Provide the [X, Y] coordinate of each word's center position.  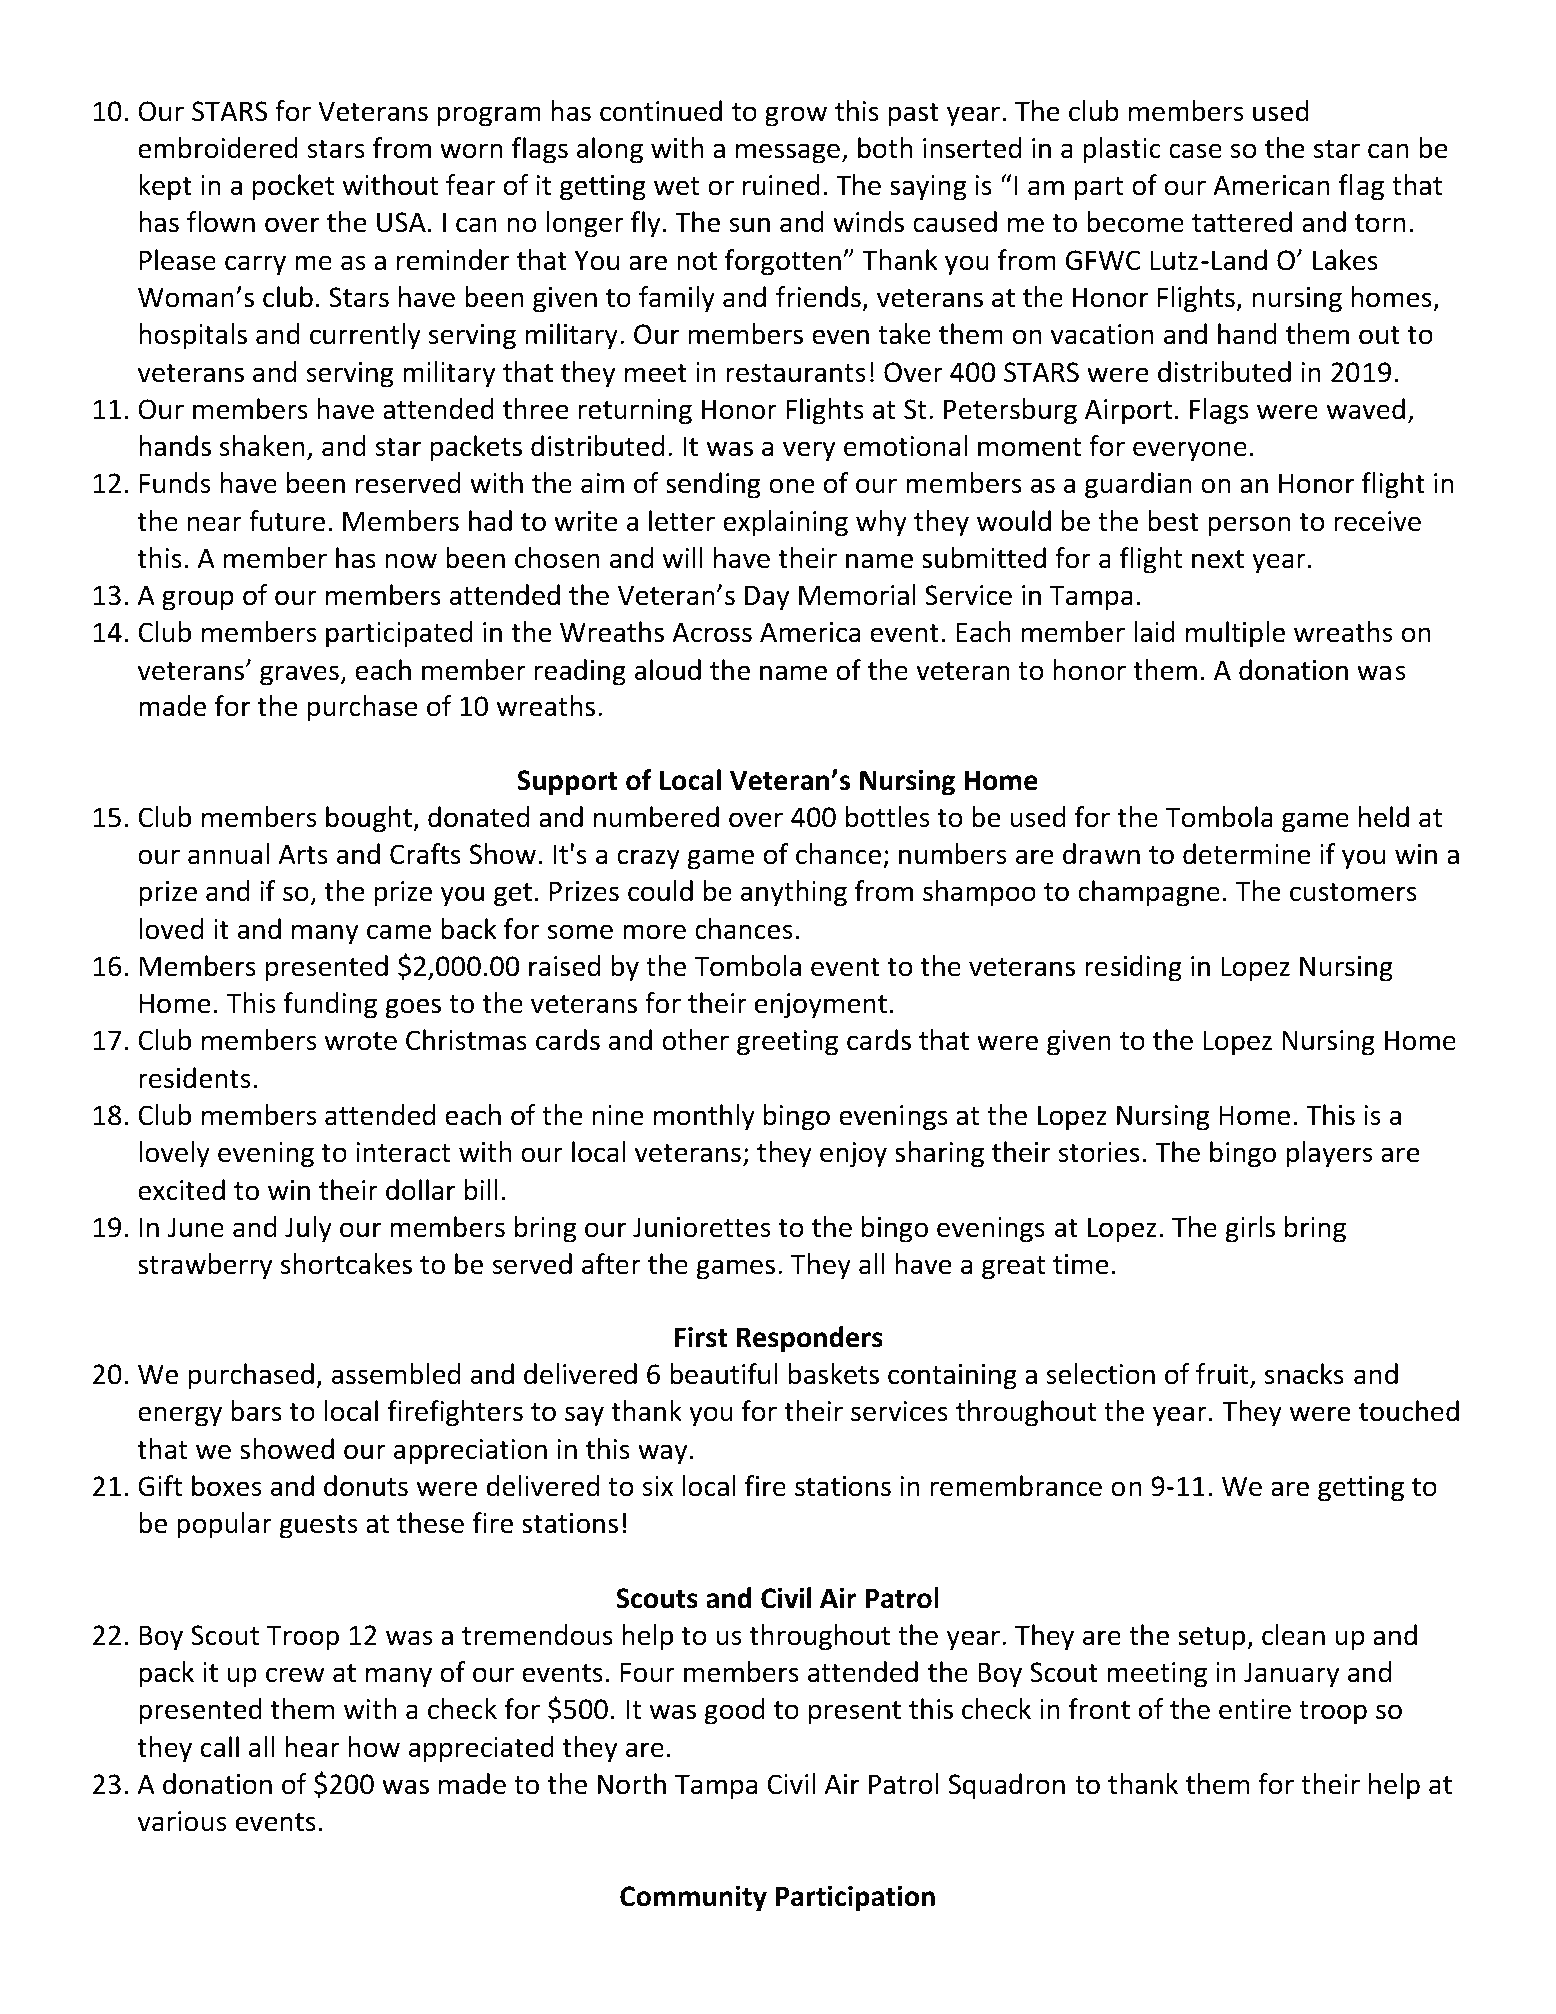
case [1195, 151]
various [182, 1821]
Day [767, 598]
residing [1133, 968]
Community [693, 1899]
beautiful [724, 1374]
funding [330, 1005]
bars [256, 1411]
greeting [787, 1043]
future [287, 521]
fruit [1223, 1375]
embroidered [218, 148]
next [1218, 559]
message [788, 153]
